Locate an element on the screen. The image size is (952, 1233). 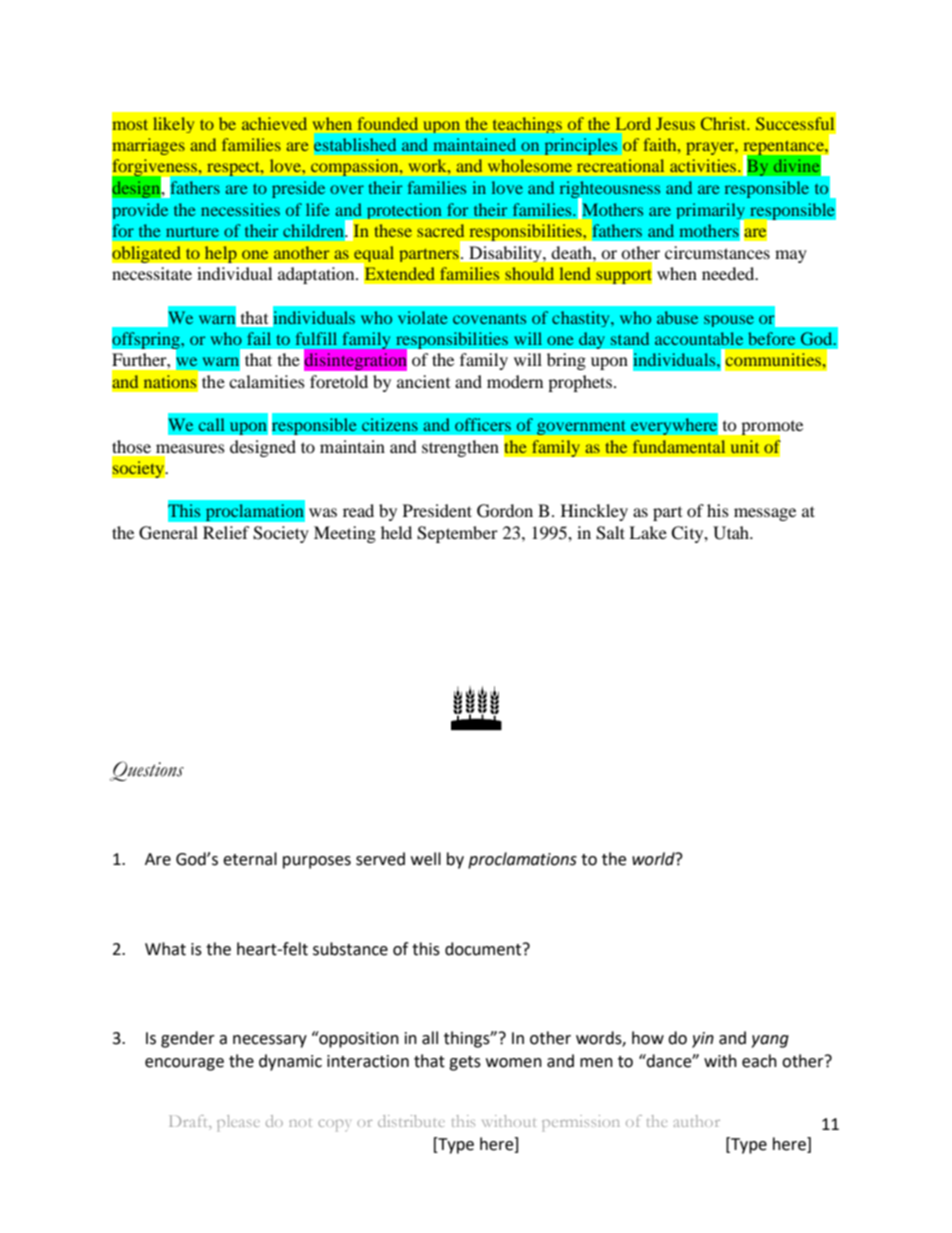
document is located at coordinates (484, 949).
